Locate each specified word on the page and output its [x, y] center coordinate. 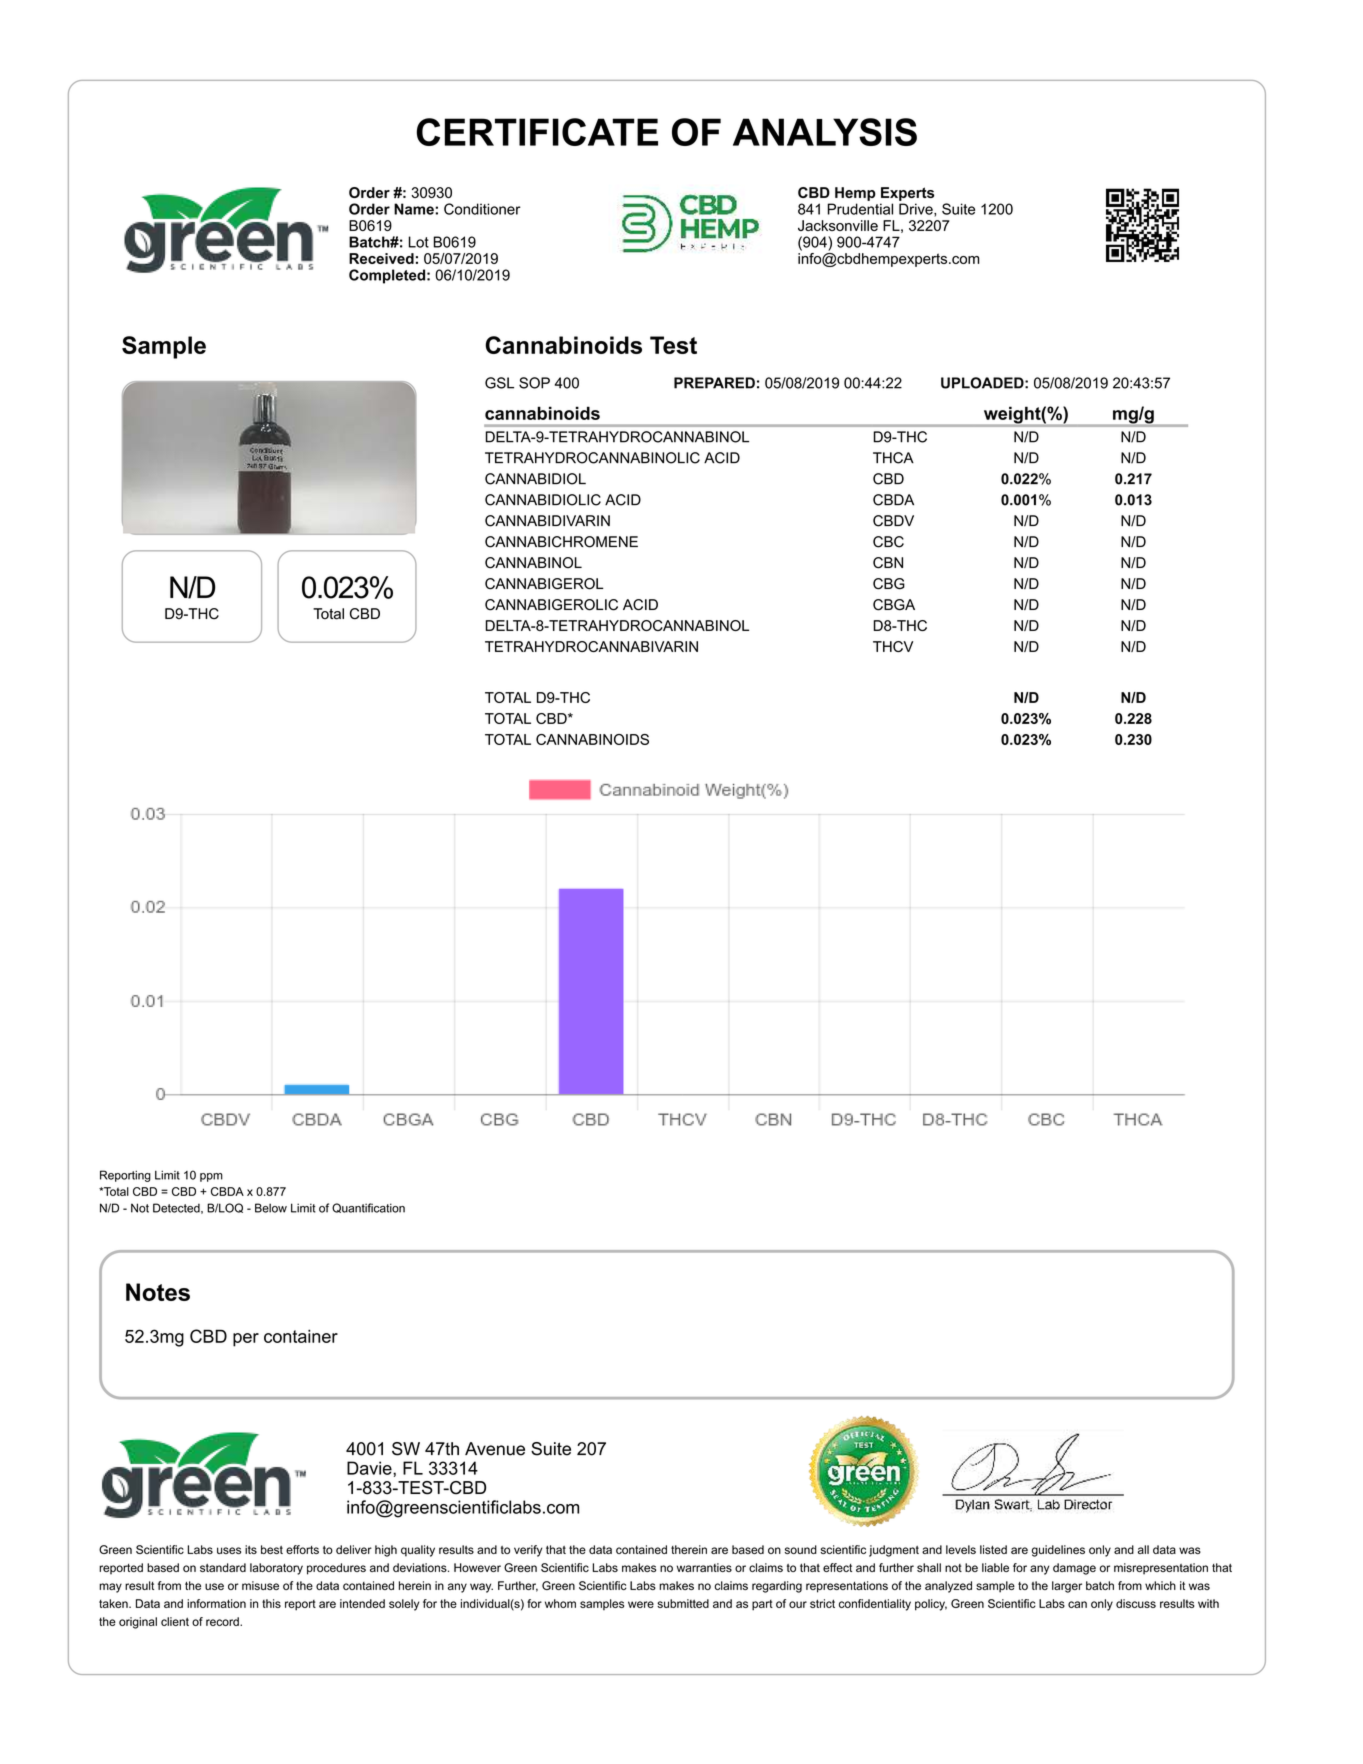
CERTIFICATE [537, 132]
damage [1074, 1569]
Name [415, 209]
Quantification [368, 1208]
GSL [499, 383]
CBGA [894, 605]
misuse [260, 1585]
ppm [211, 1177]
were [641, 1604]
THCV [893, 646]
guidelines [1058, 1551]
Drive [917, 210]
